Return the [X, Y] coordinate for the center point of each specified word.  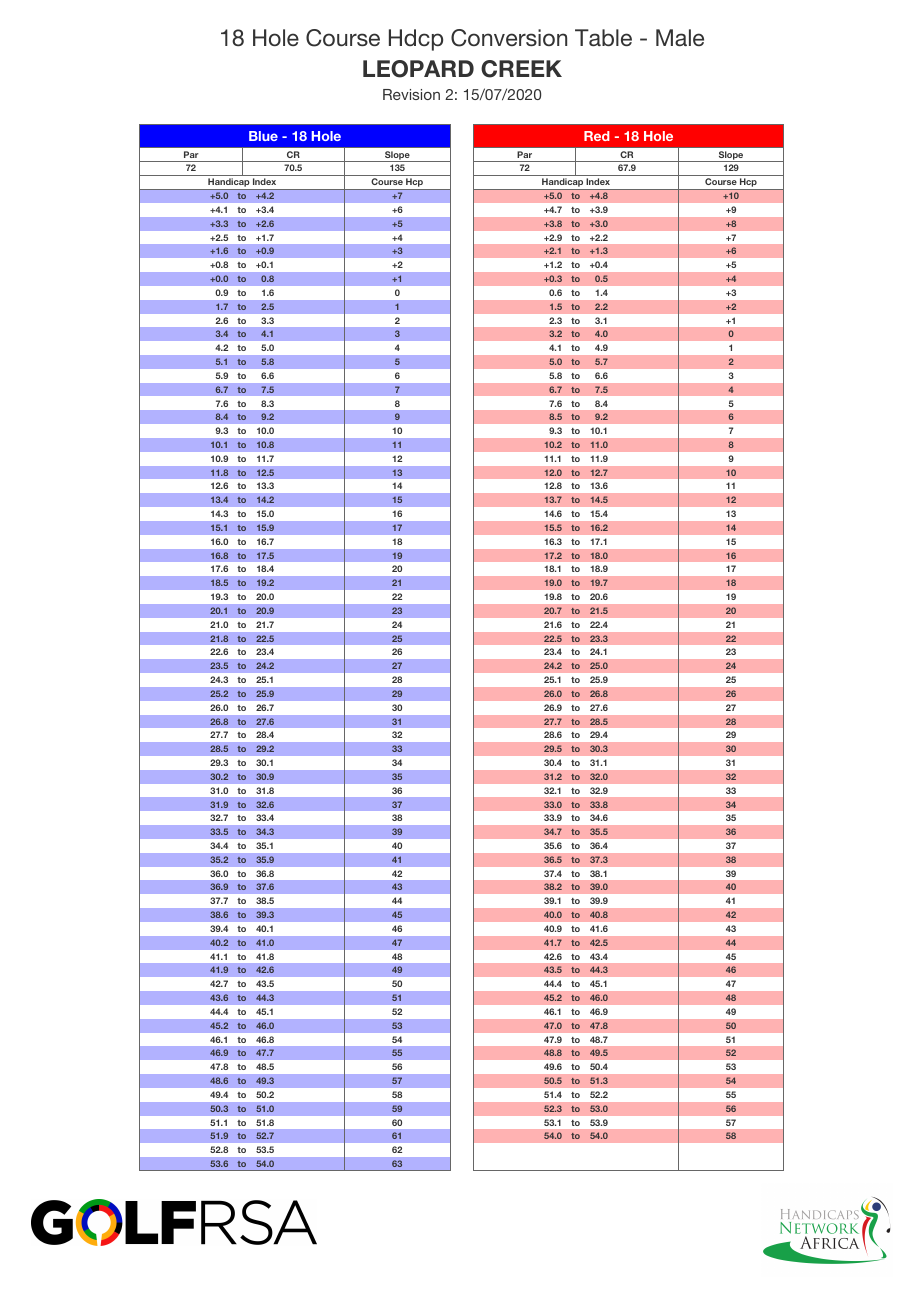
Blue [263, 136]
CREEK [521, 69]
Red [597, 136]
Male [680, 37]
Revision [411, 94]
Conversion [509, 38]
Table [603, 37]
